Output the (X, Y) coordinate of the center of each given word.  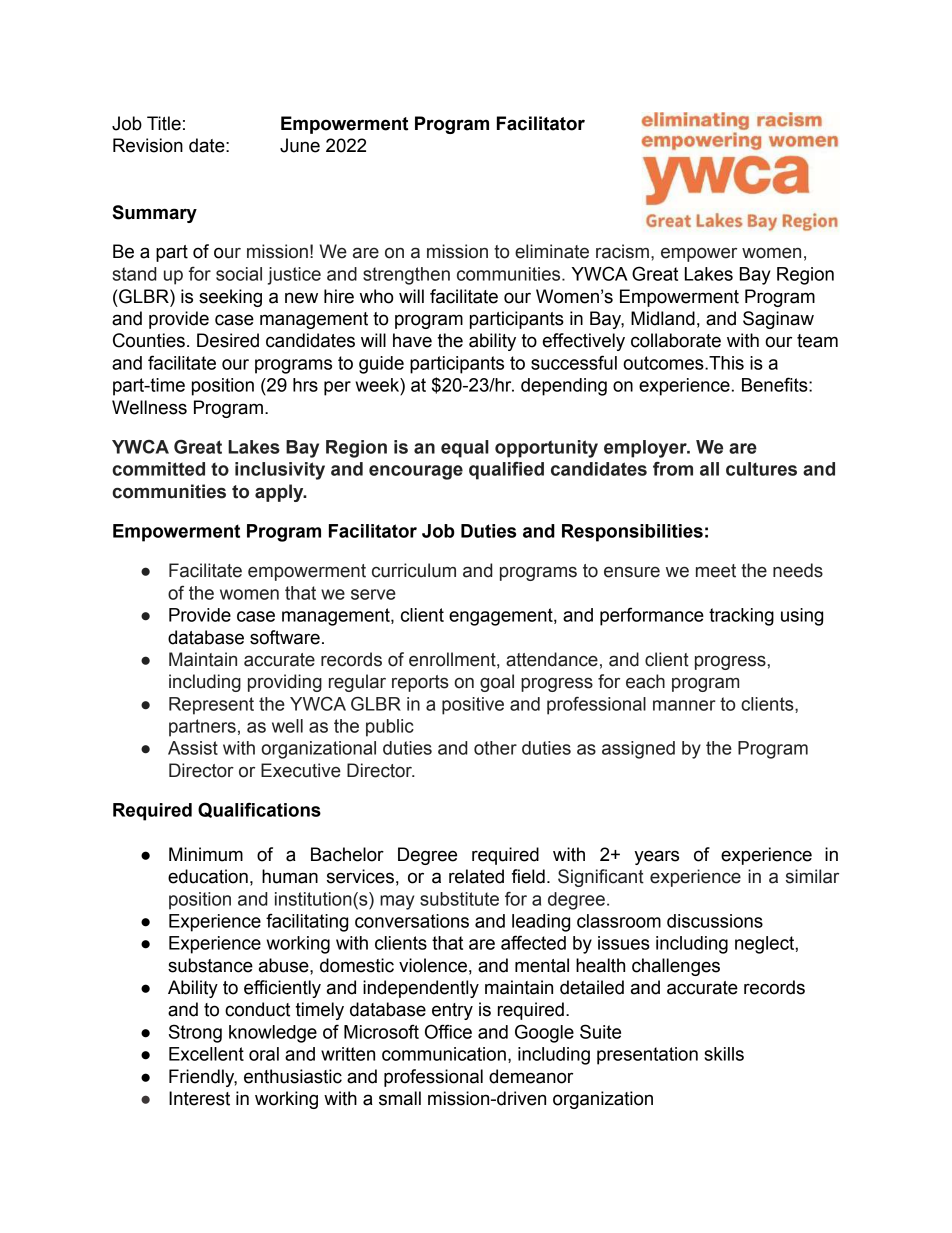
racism (622, 251)
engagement (502, 617)
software (285, 637)
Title (164, 123)
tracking (741, 617)
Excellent (206, 1054)
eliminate (552, 251)
